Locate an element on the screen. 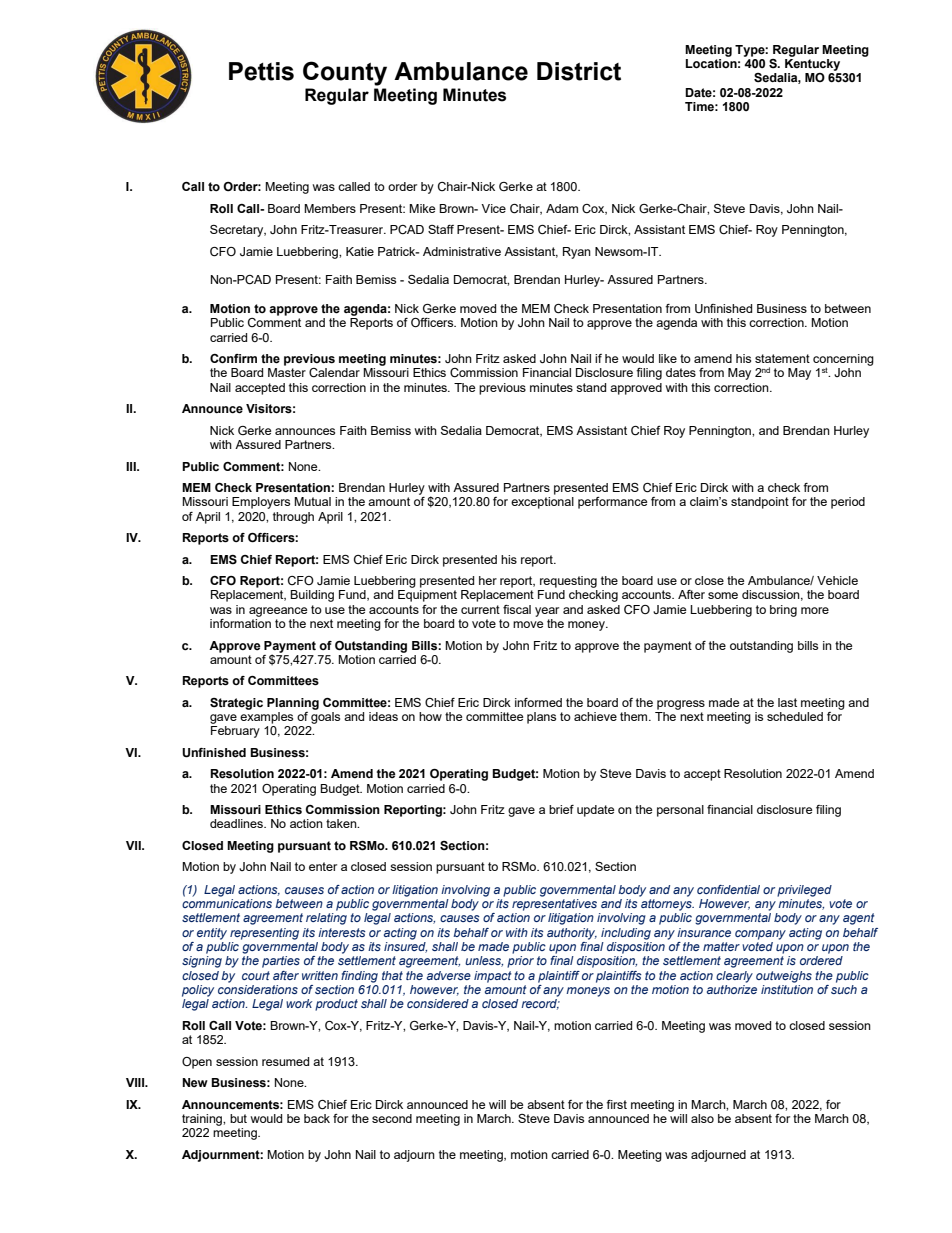 The width and height of the screenshot is (952, 1233). Adam is located at coordinates (562, 208).
